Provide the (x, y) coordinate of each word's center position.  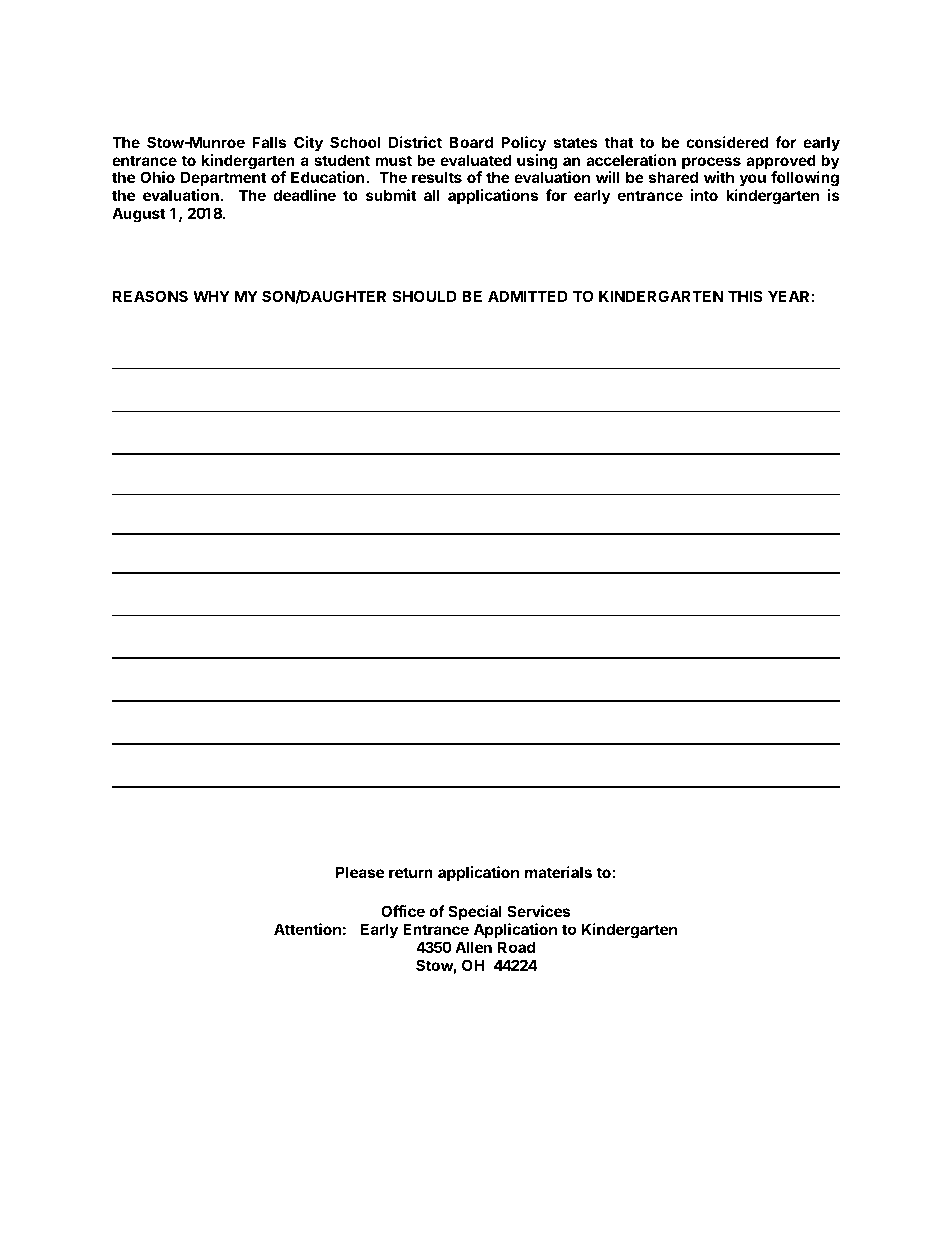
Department (224, 180)
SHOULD (424, 296)
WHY (211, 296)
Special (475, 914)
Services (538, 911)
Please (360, 872)
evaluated (475, 160)
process (711, 164)
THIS (745, 296)
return (411, 872)
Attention (307, 929)
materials (558, 872)
